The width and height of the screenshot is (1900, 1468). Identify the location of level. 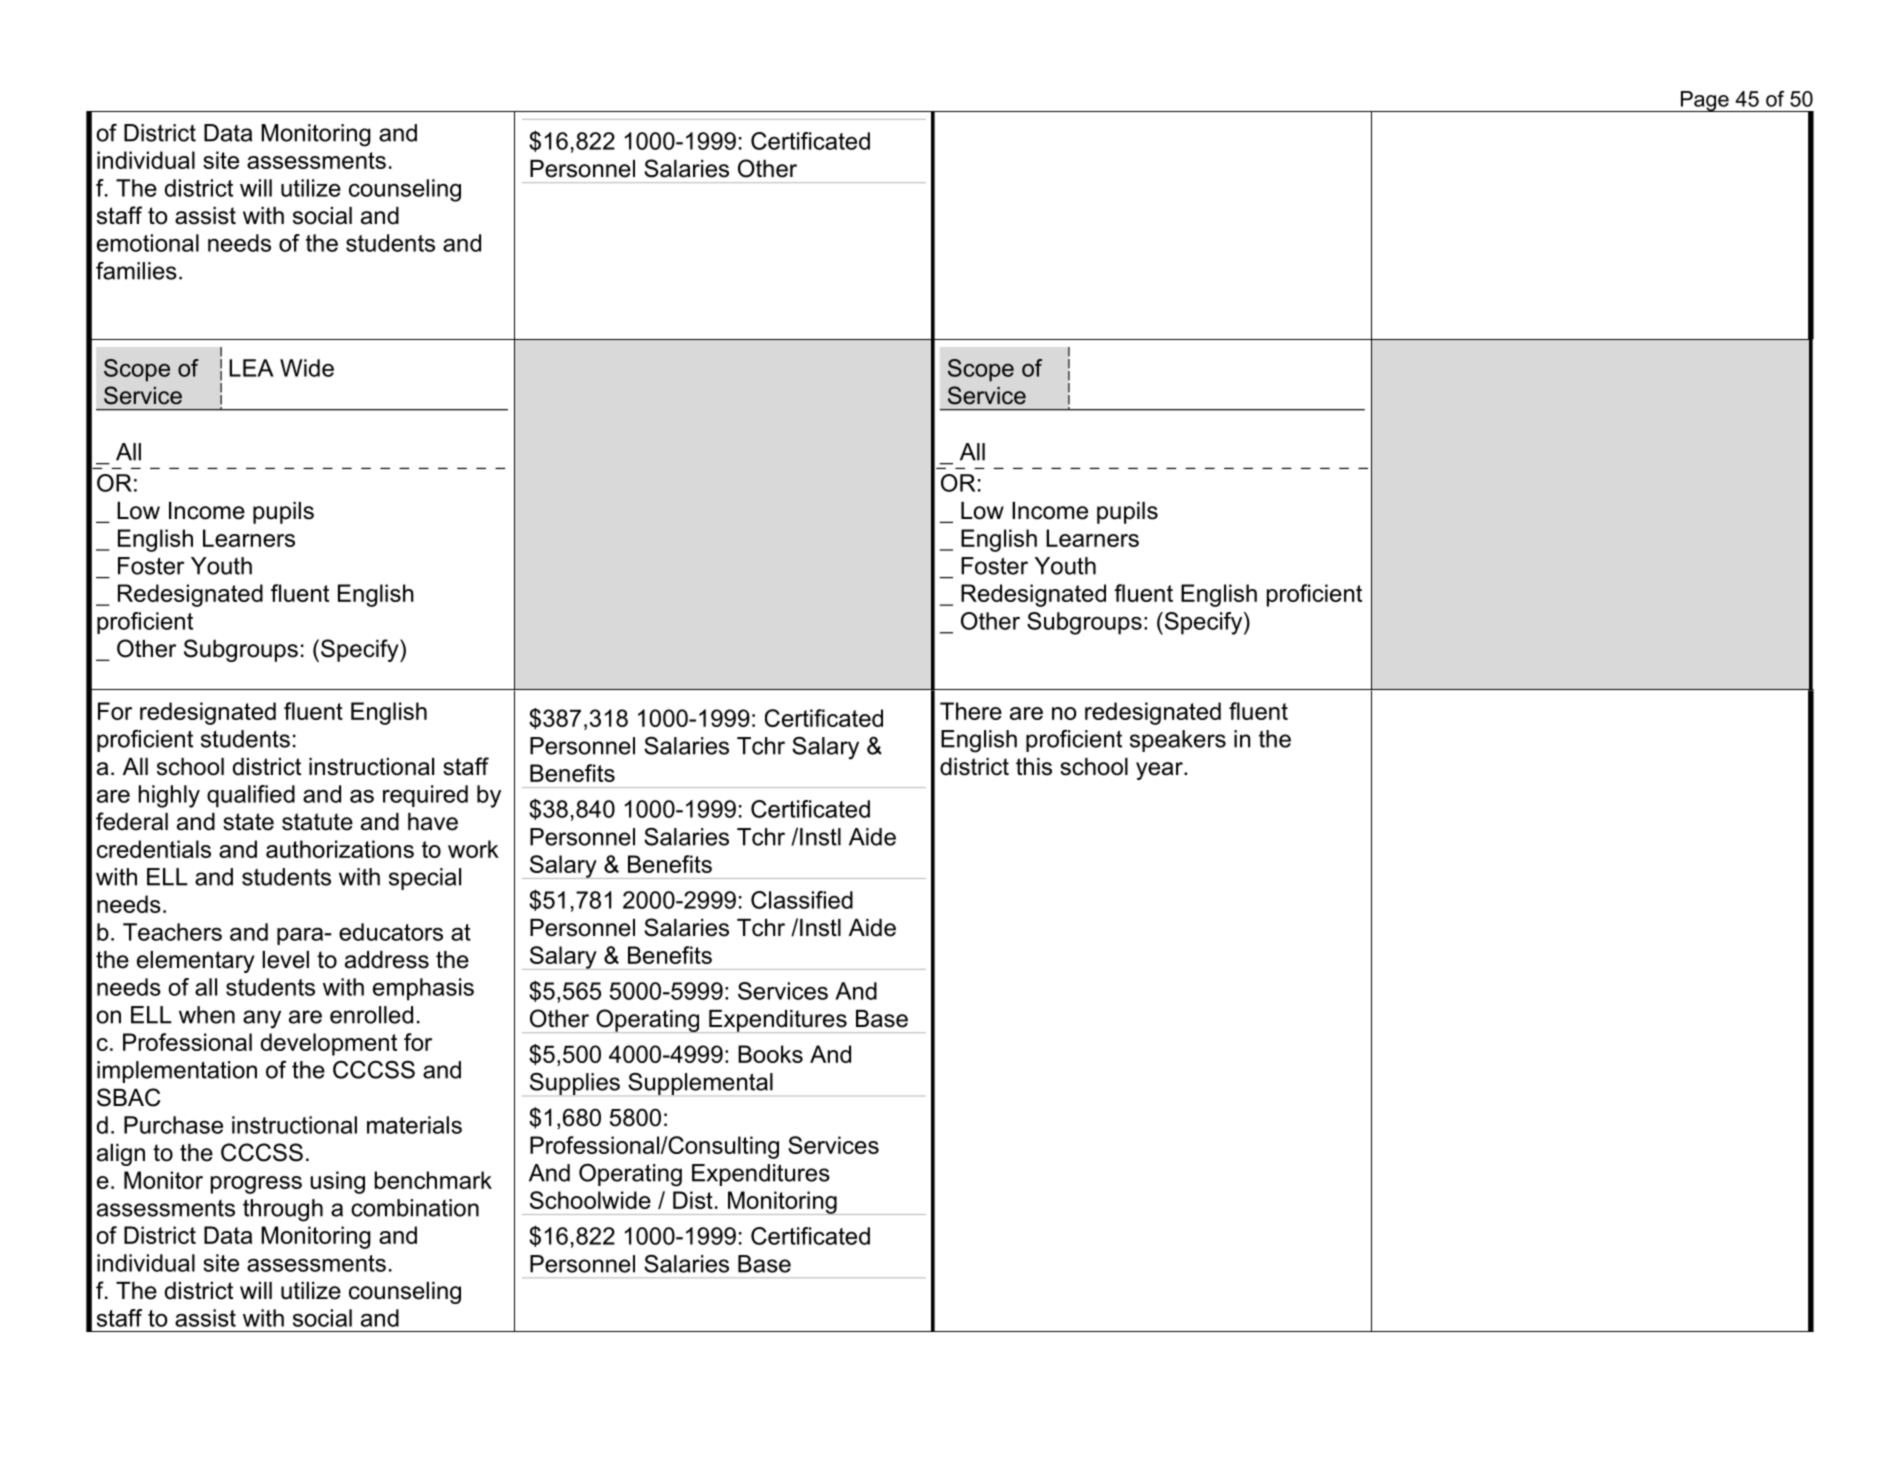
(285, 960).
